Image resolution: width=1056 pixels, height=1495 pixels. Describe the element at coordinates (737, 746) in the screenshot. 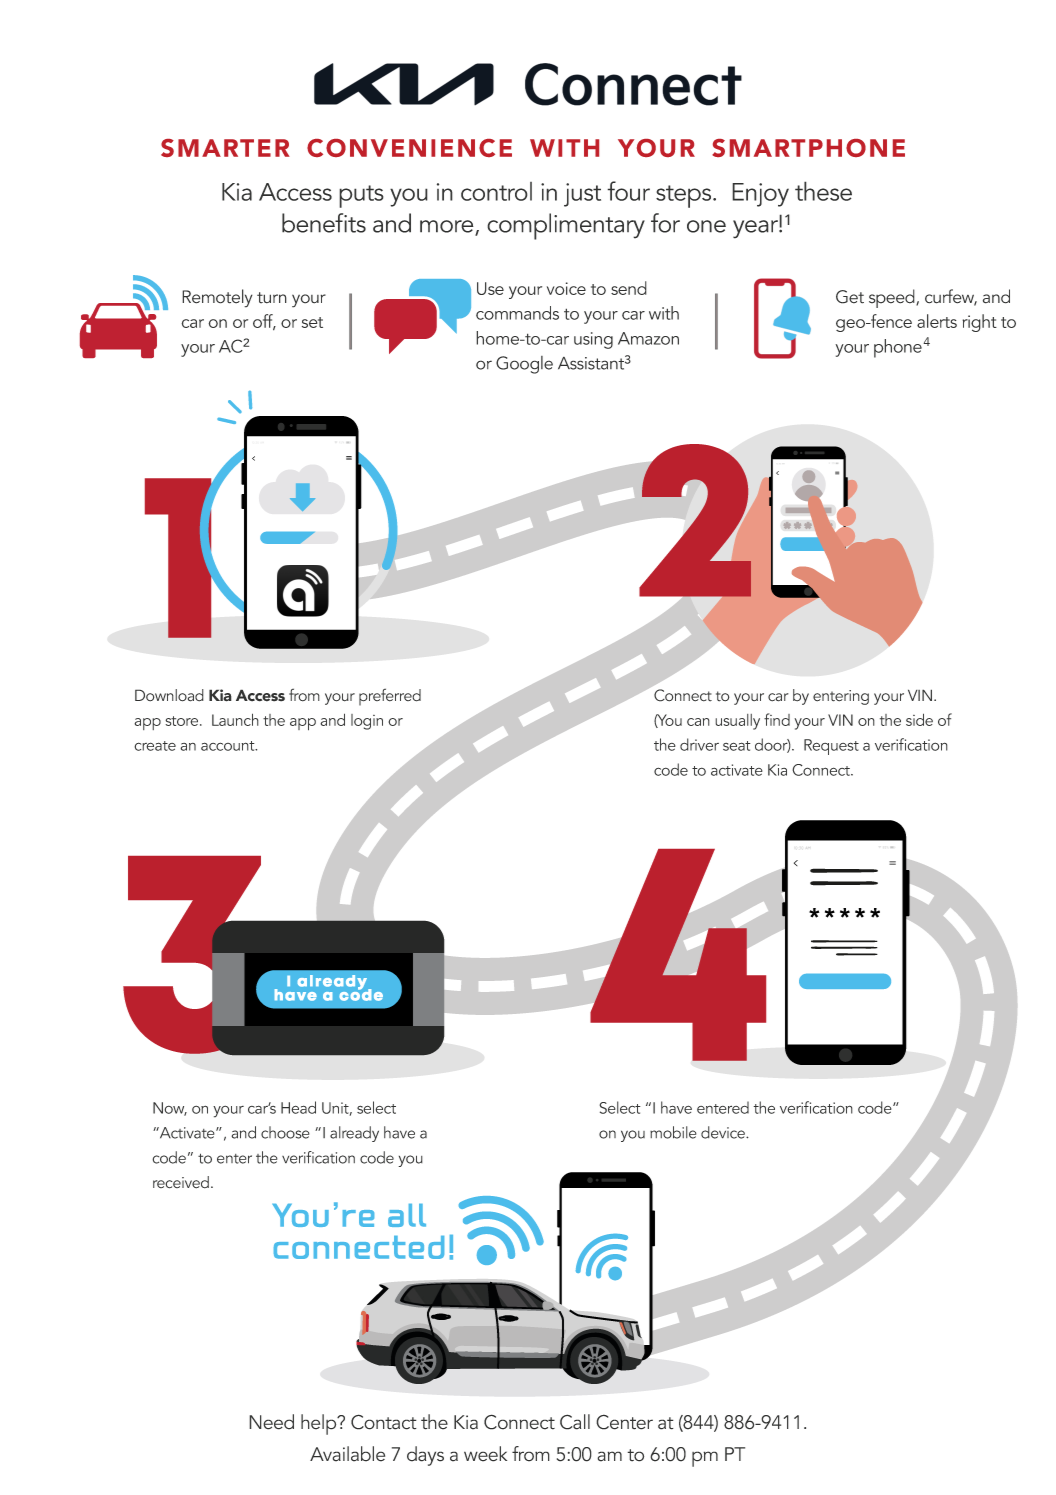

I see `seat` at that location.
